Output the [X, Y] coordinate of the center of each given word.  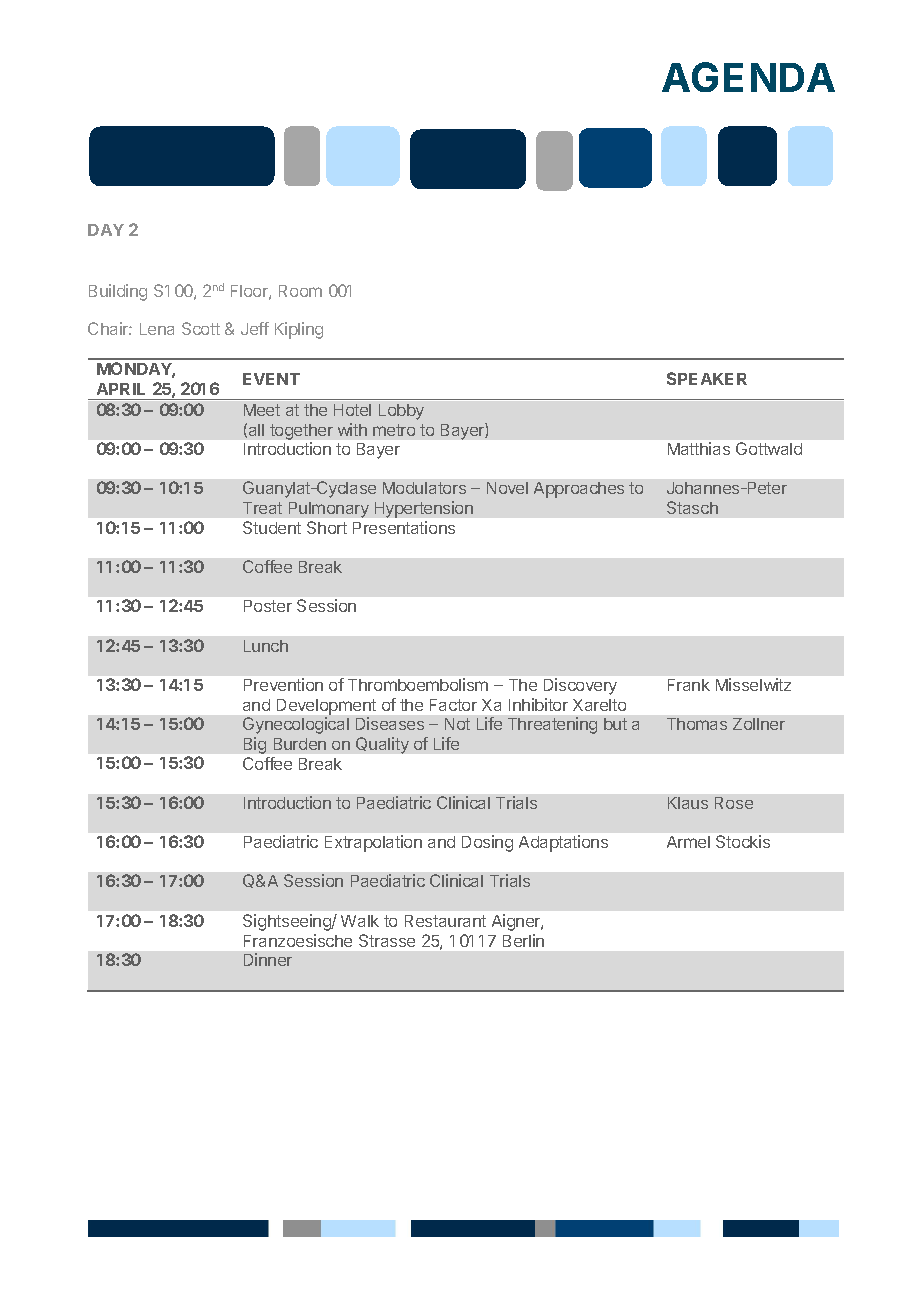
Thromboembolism [418, 684]
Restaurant [445, 921]
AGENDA [748, 77]
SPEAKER [707, 378]
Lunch [266, 646]
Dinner [268, 959]
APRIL [121, 389]
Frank [689, 685]
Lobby [401, 412]
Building [118, 292]
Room [300, 291]
